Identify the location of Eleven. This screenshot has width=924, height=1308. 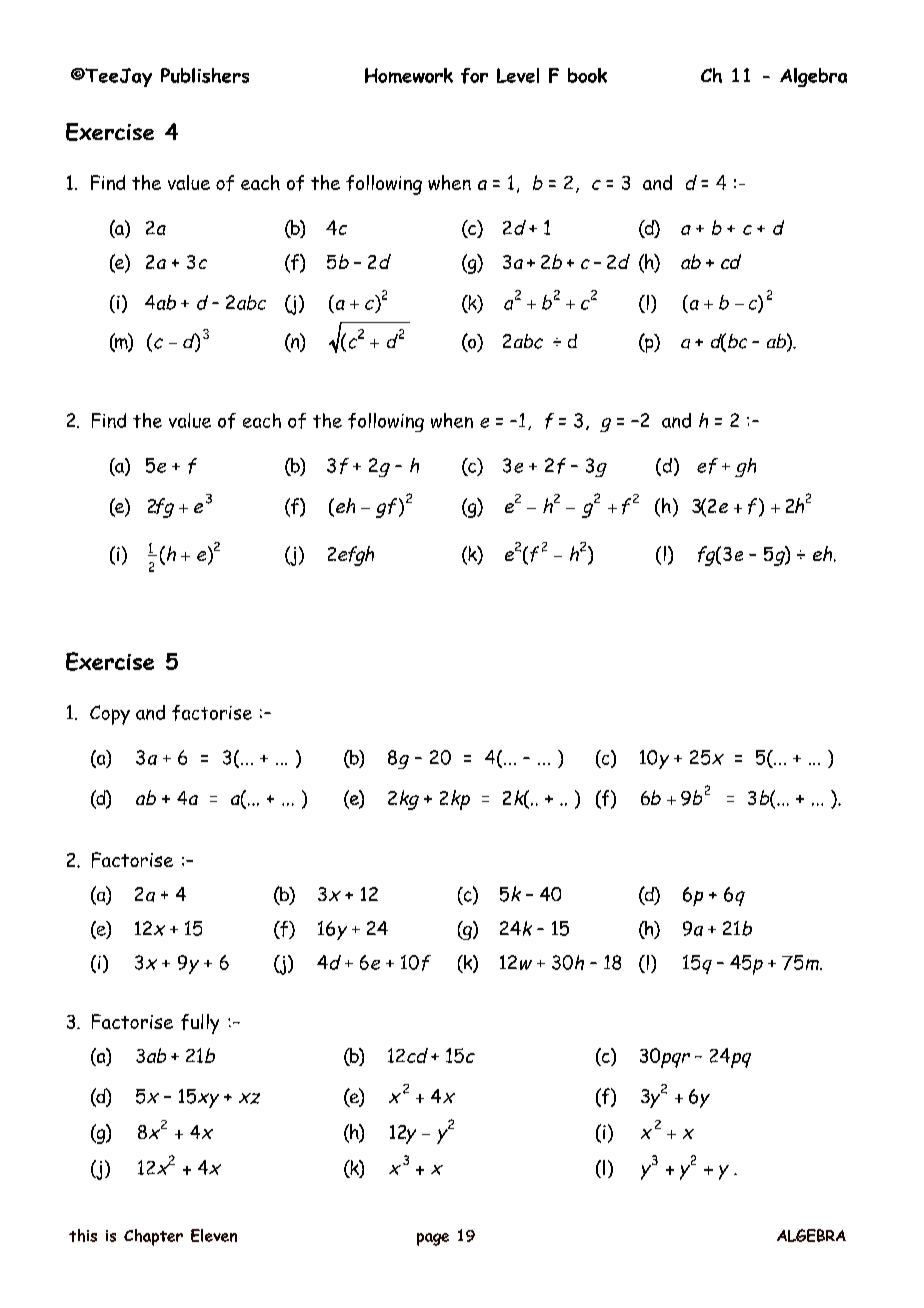
(214, 1235).
